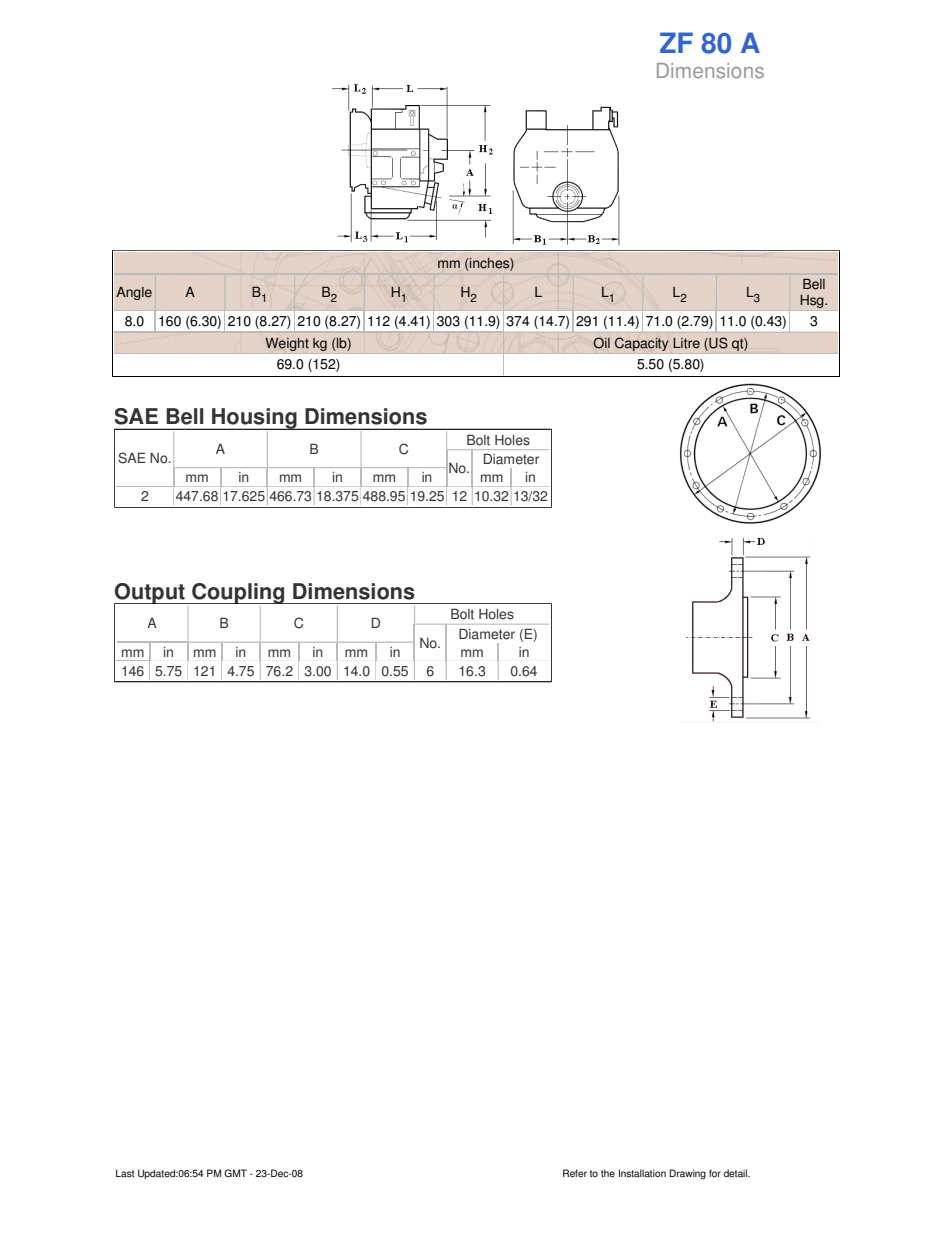 This page has width=952, height=1233. I want to click on Housing, so click(254, 419).
